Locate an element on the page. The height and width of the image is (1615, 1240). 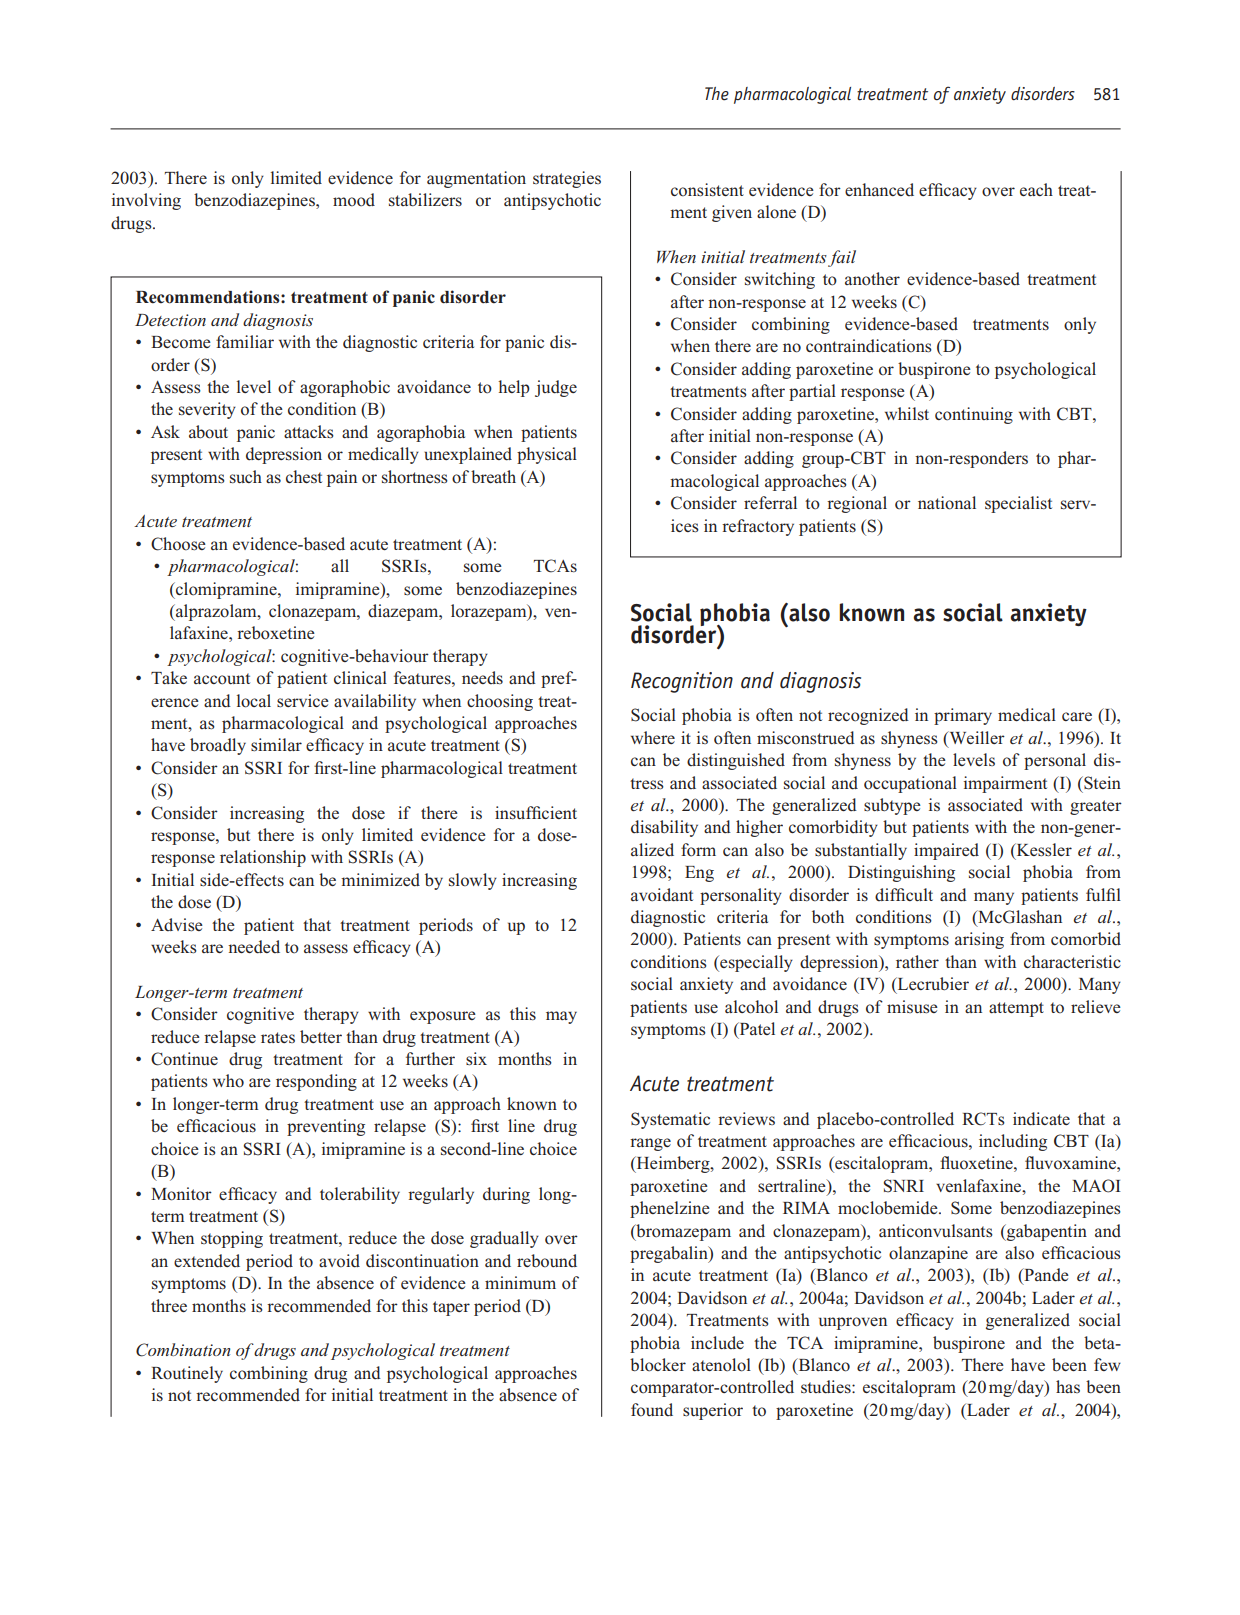
such is located at coordinates (246, 476).
